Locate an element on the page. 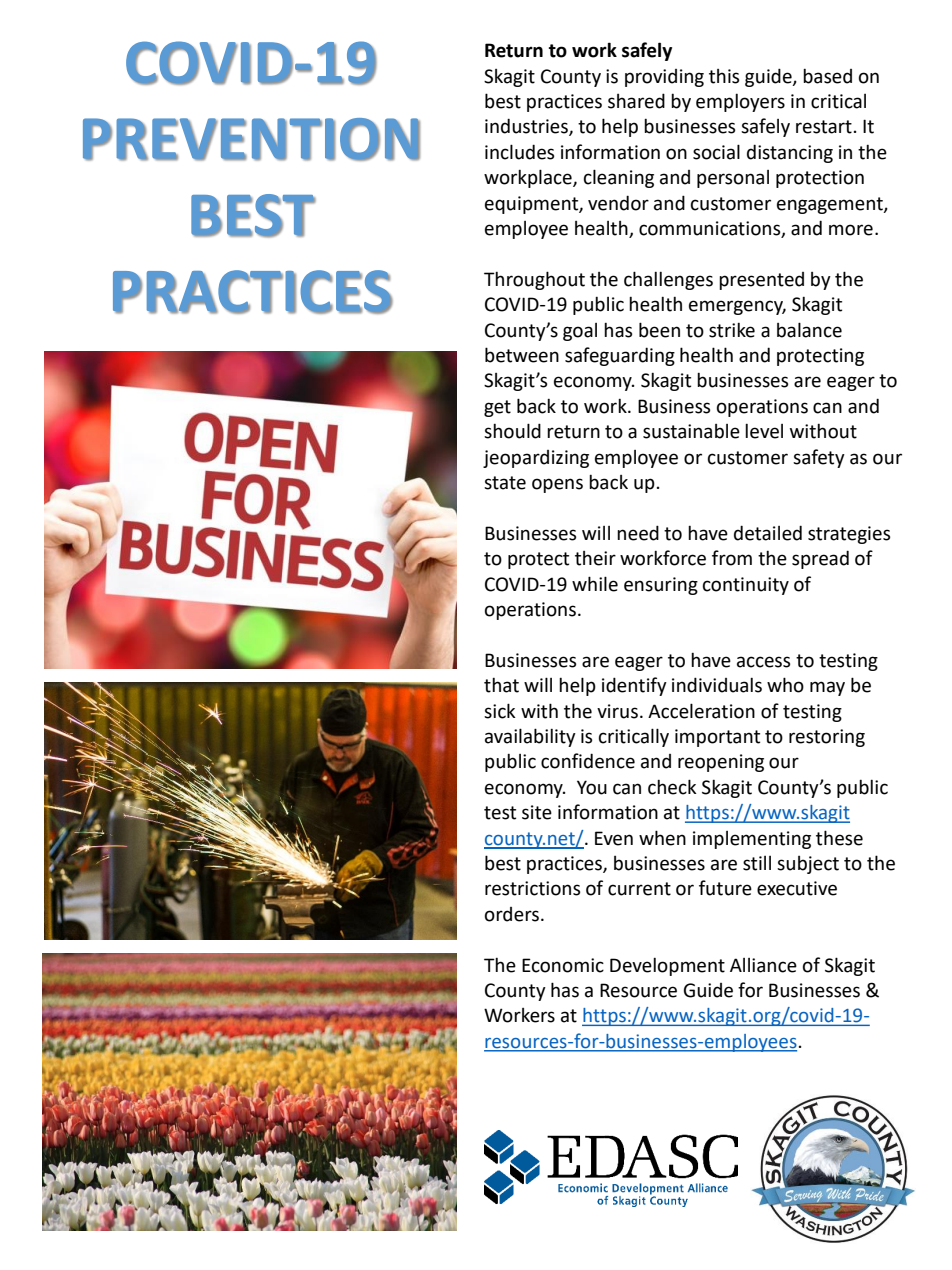 The height and width of the document is (1270, 952). Economic is located at coordinates (563, 965).
